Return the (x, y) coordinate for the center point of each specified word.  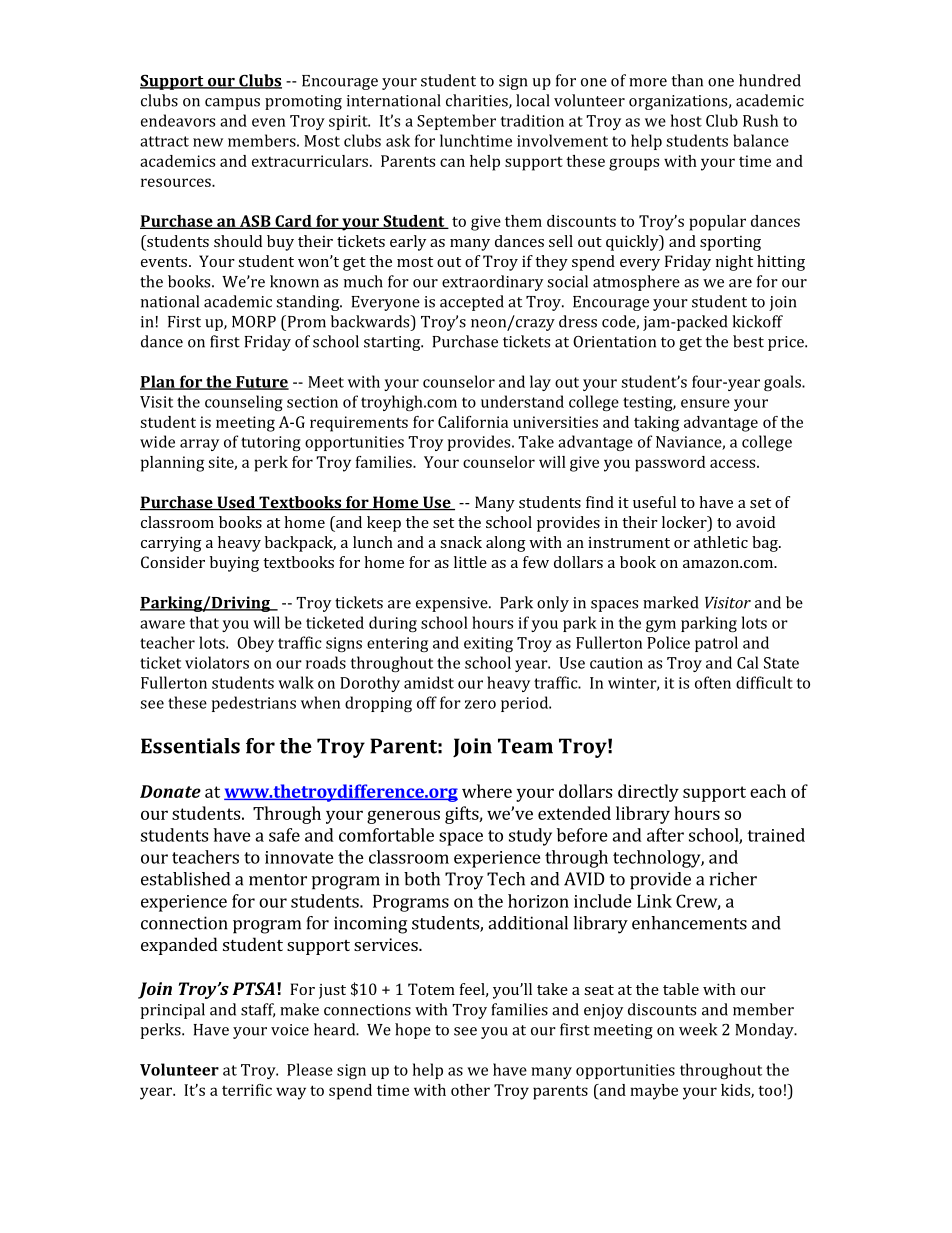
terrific (247, 1090)
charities (478, 101)
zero (480, 704)
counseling (244, 403)
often (713, 682)
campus (232, 104)
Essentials (190, 746)
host (686, 120)
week (698, 1029)
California (473, 422)
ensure (705, 403)
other (470, 1090)
